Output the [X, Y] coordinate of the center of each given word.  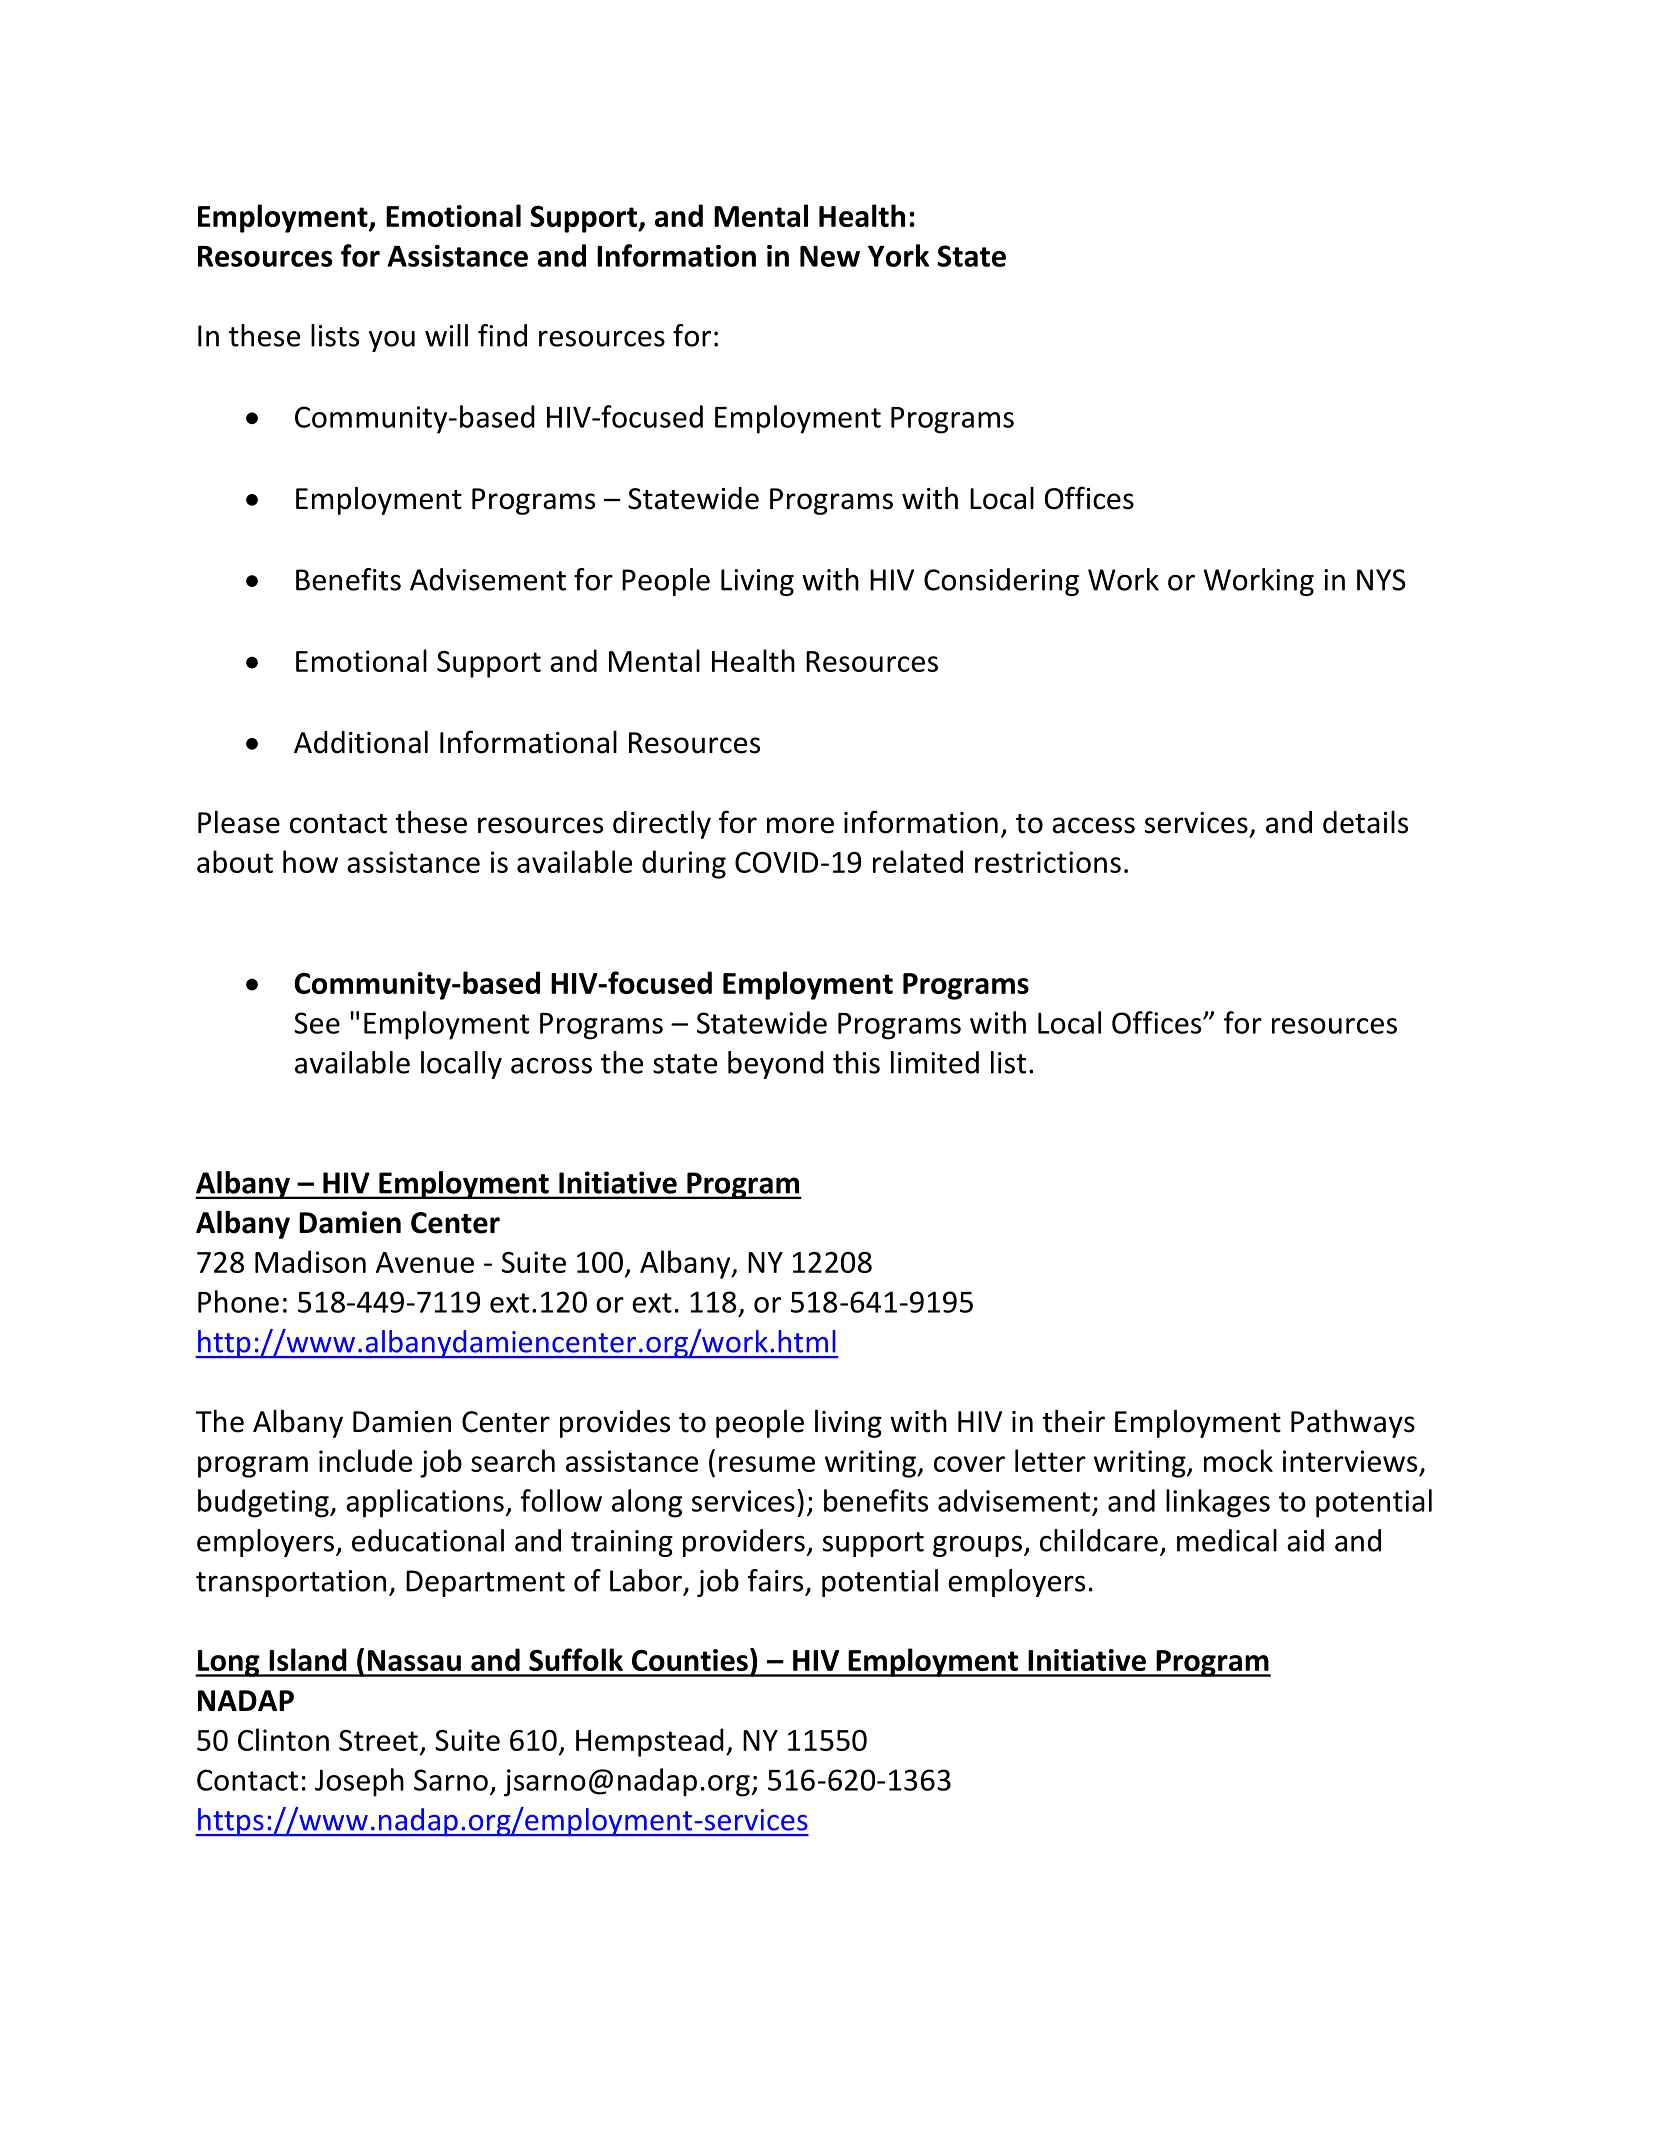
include [365, 1460]
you [392, 341]
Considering [1001, 582]
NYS [1381, 580]
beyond [776, 1065]
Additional [361, 742]
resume [767, 1464]
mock [1238, 1460]
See [317, 1023]
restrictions [1048, 862]
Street [378, 1740]
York [898, 255]
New [830, 256]
